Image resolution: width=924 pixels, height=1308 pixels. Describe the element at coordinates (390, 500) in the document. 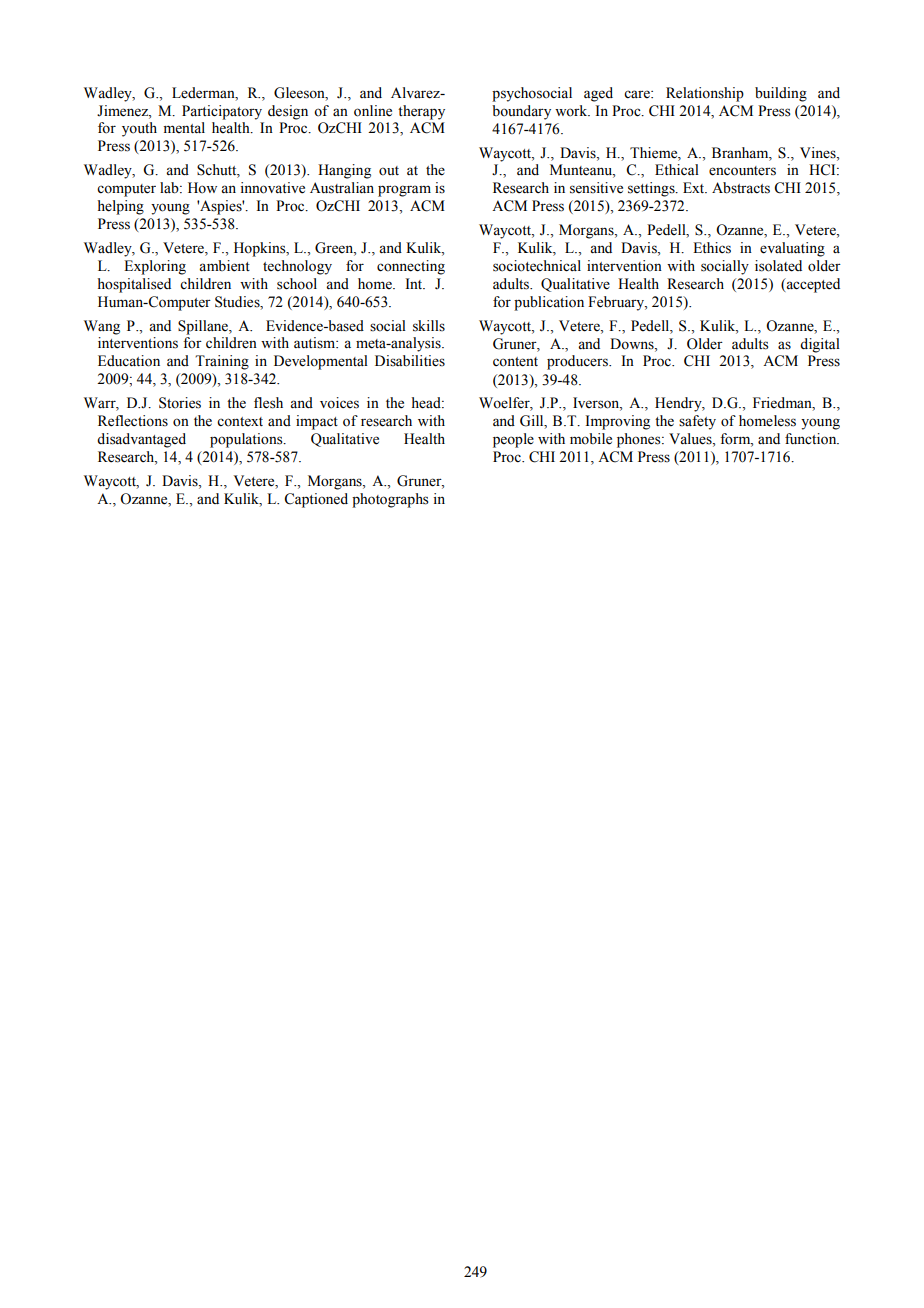

I see `photographs` at that location.
